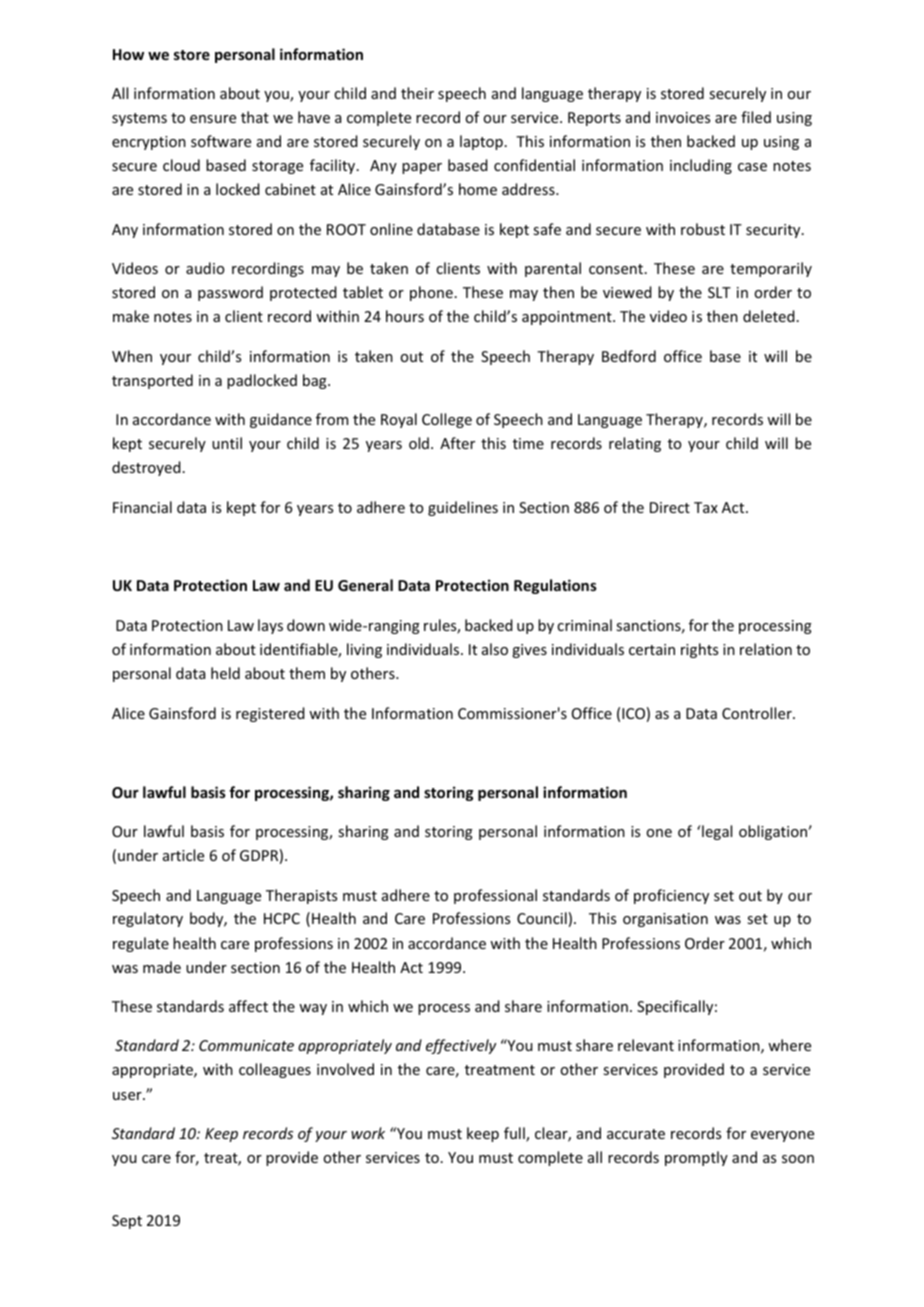 The width and height of the screenshot is (924, 1307). What do you see at coordinates (213, 119) in the screenshot?
I see `ensure` at bounding box center [213, 119].
